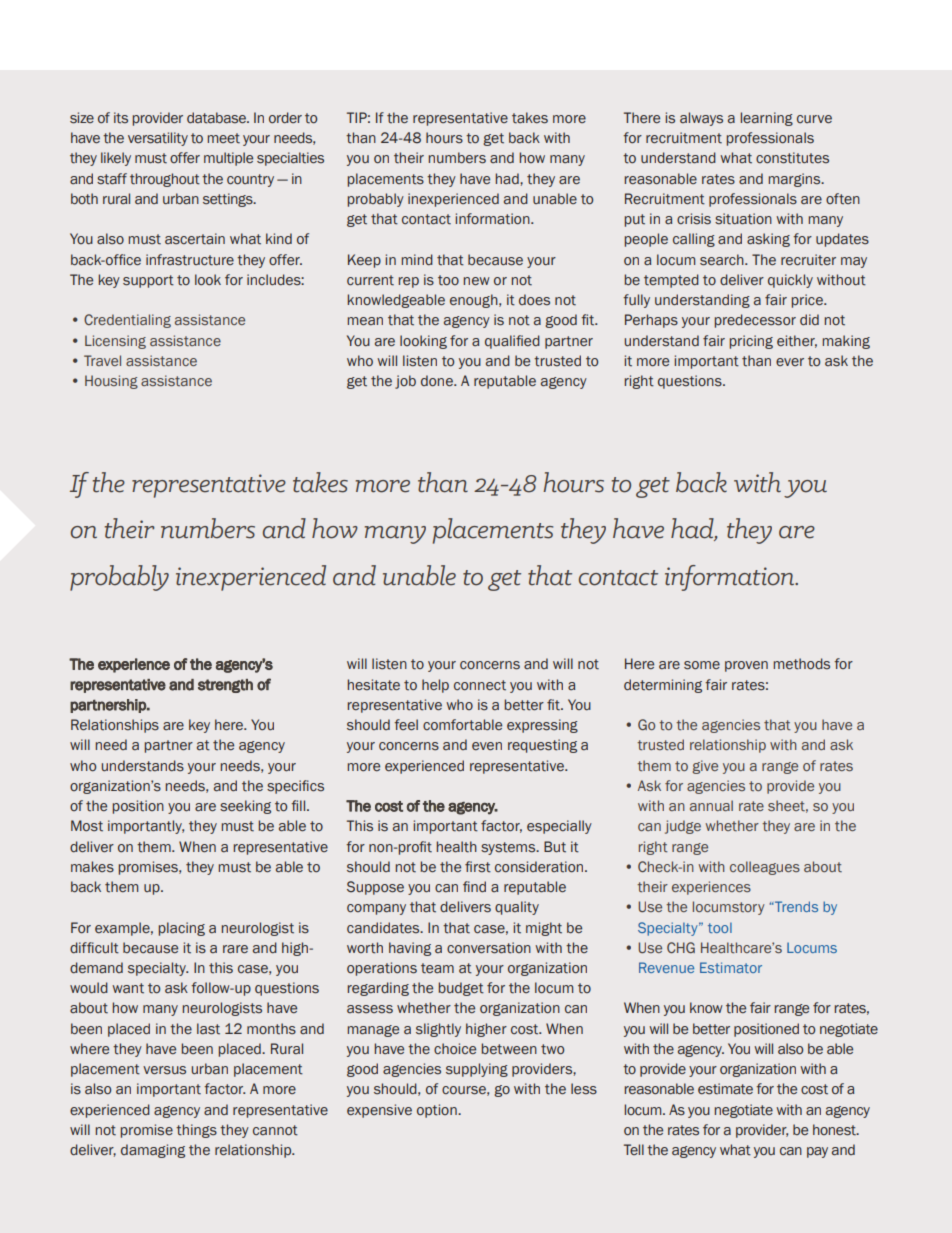 This screenshot has height=1233, width=952. I want to click on things, so click(196, 1131).
